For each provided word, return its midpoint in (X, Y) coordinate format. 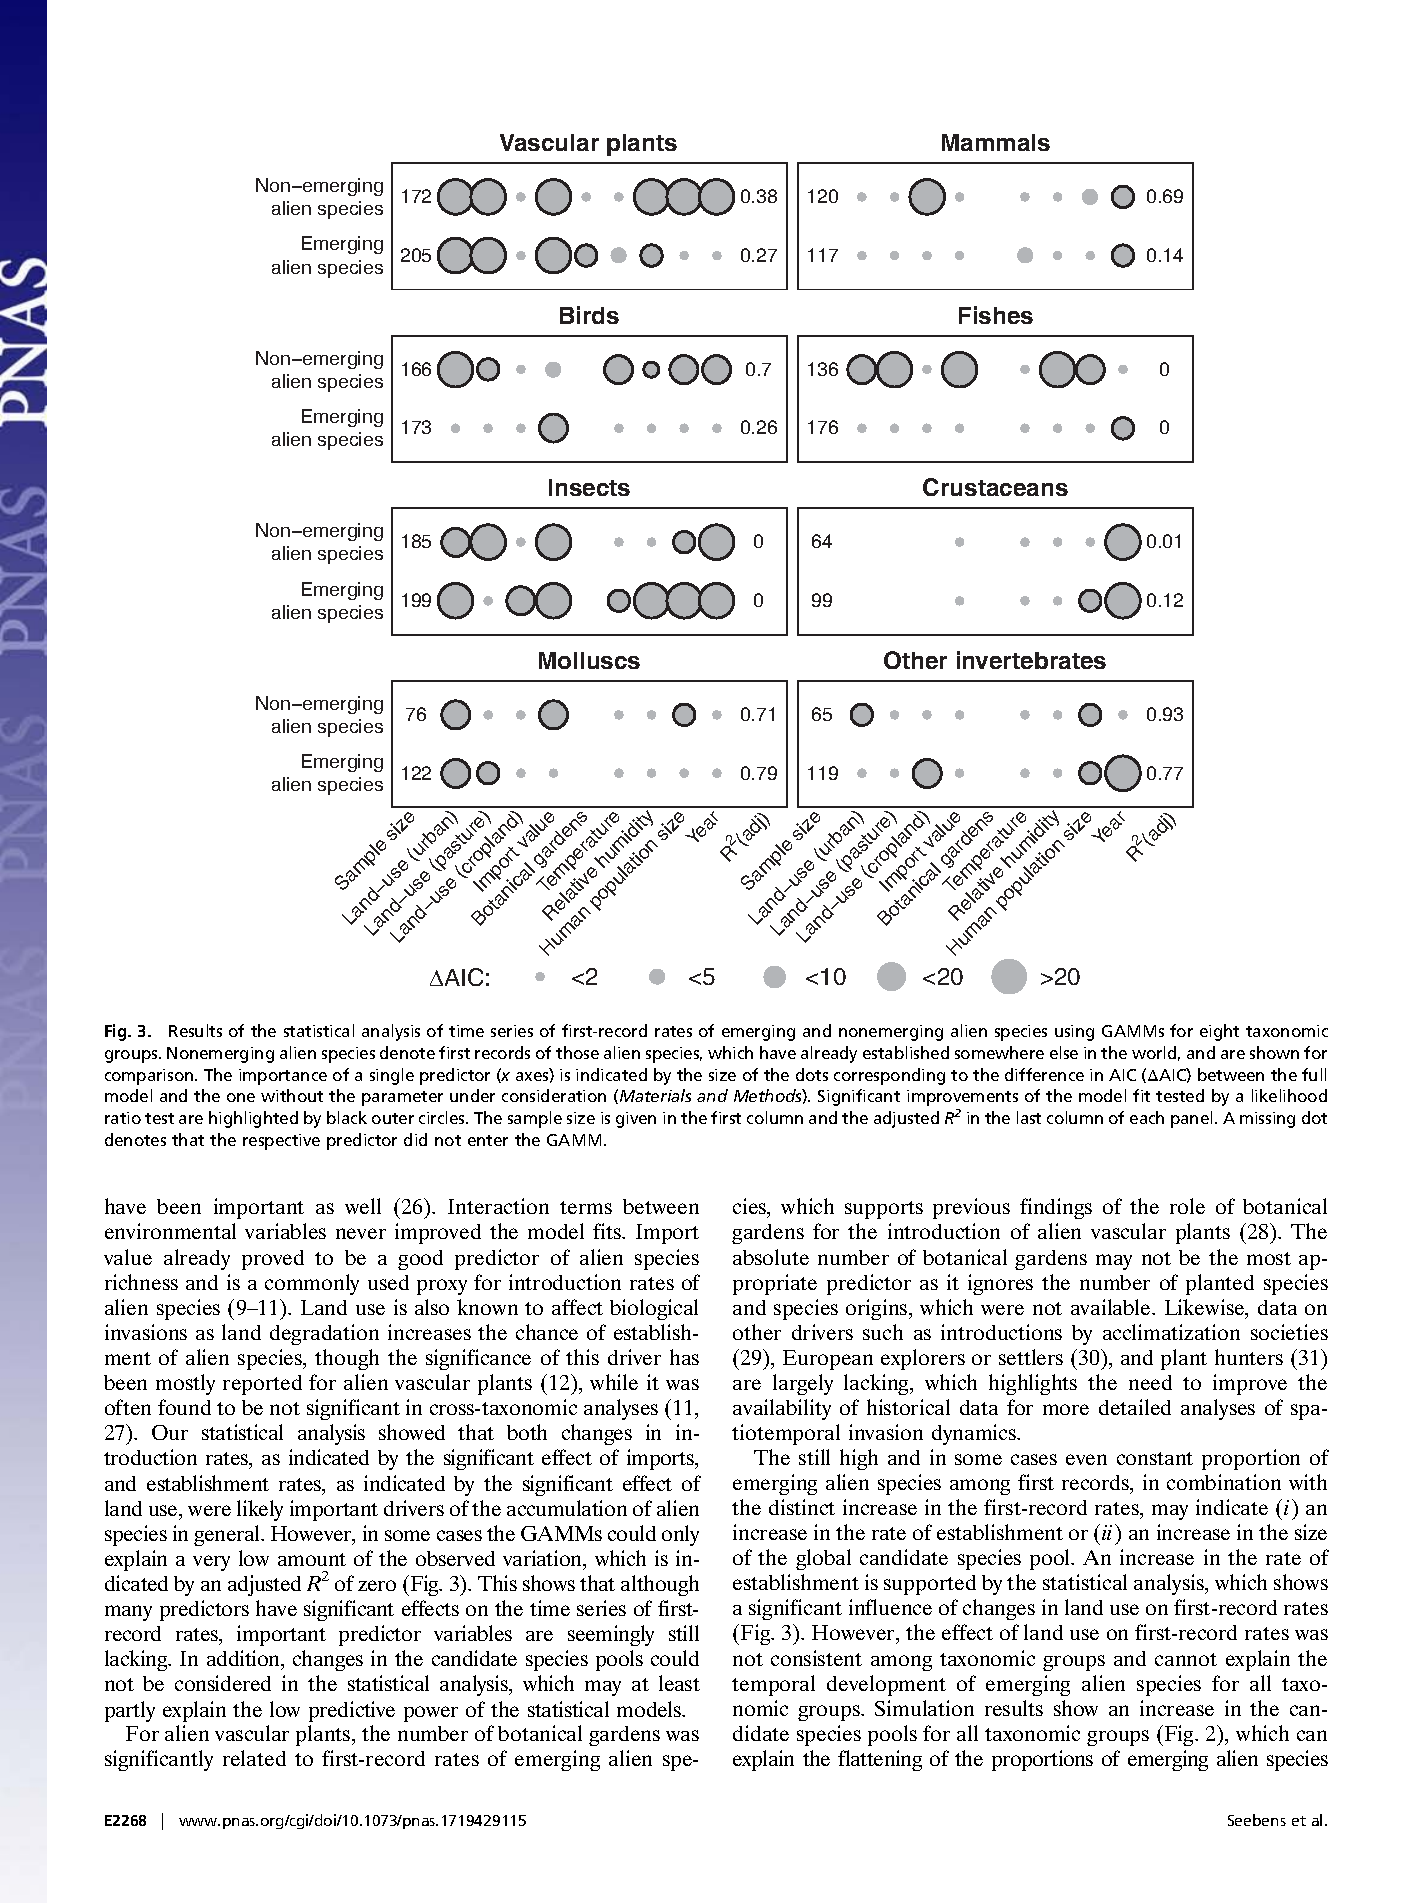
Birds (589, 315)
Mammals (996, 142)
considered (223, 1683)
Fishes (996, 315)
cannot (1186, 1659)
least (679, 1683)
